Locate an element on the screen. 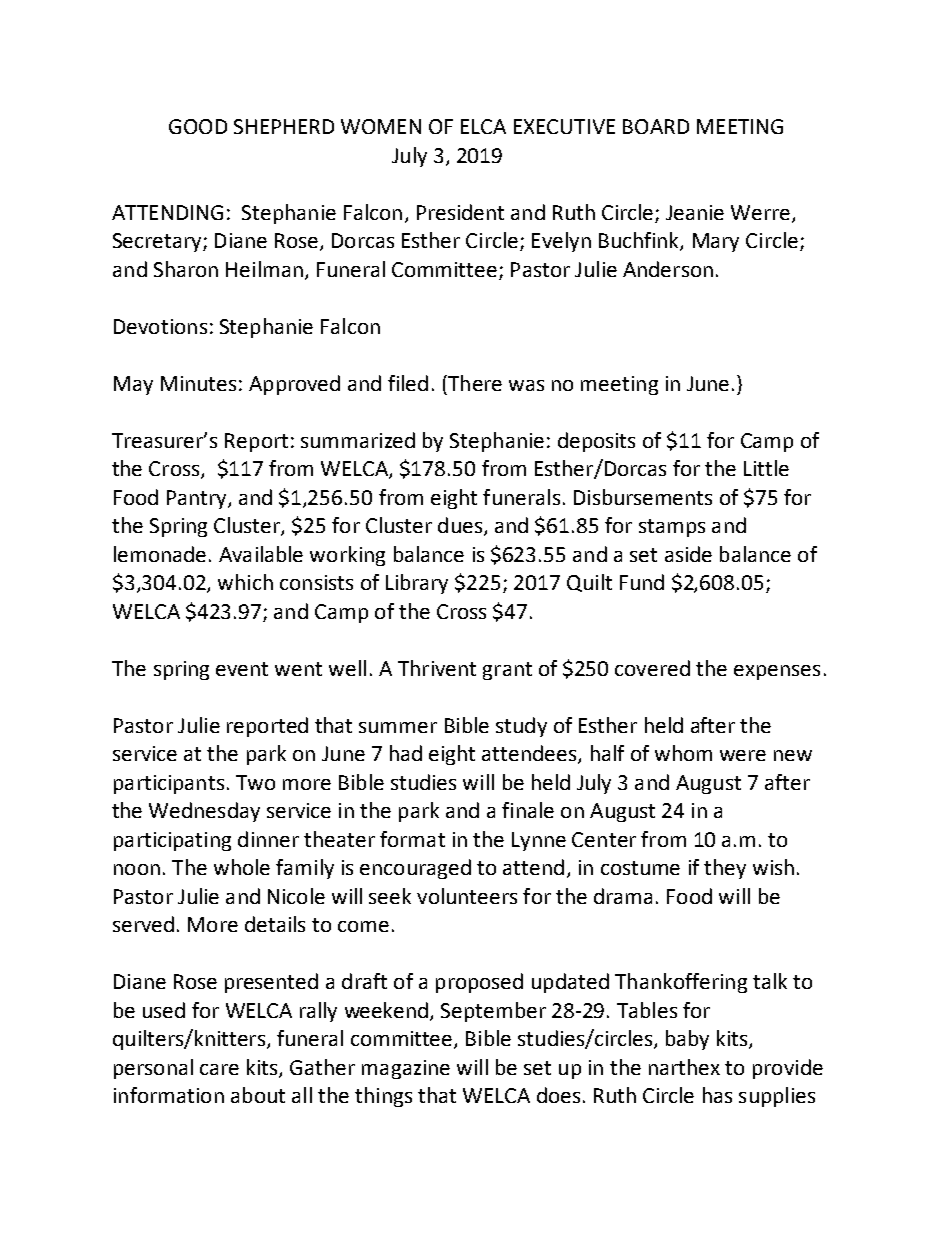 The width and height of the screenshot is (952, 1233). GOOD is located at coordinates (198, 126).
